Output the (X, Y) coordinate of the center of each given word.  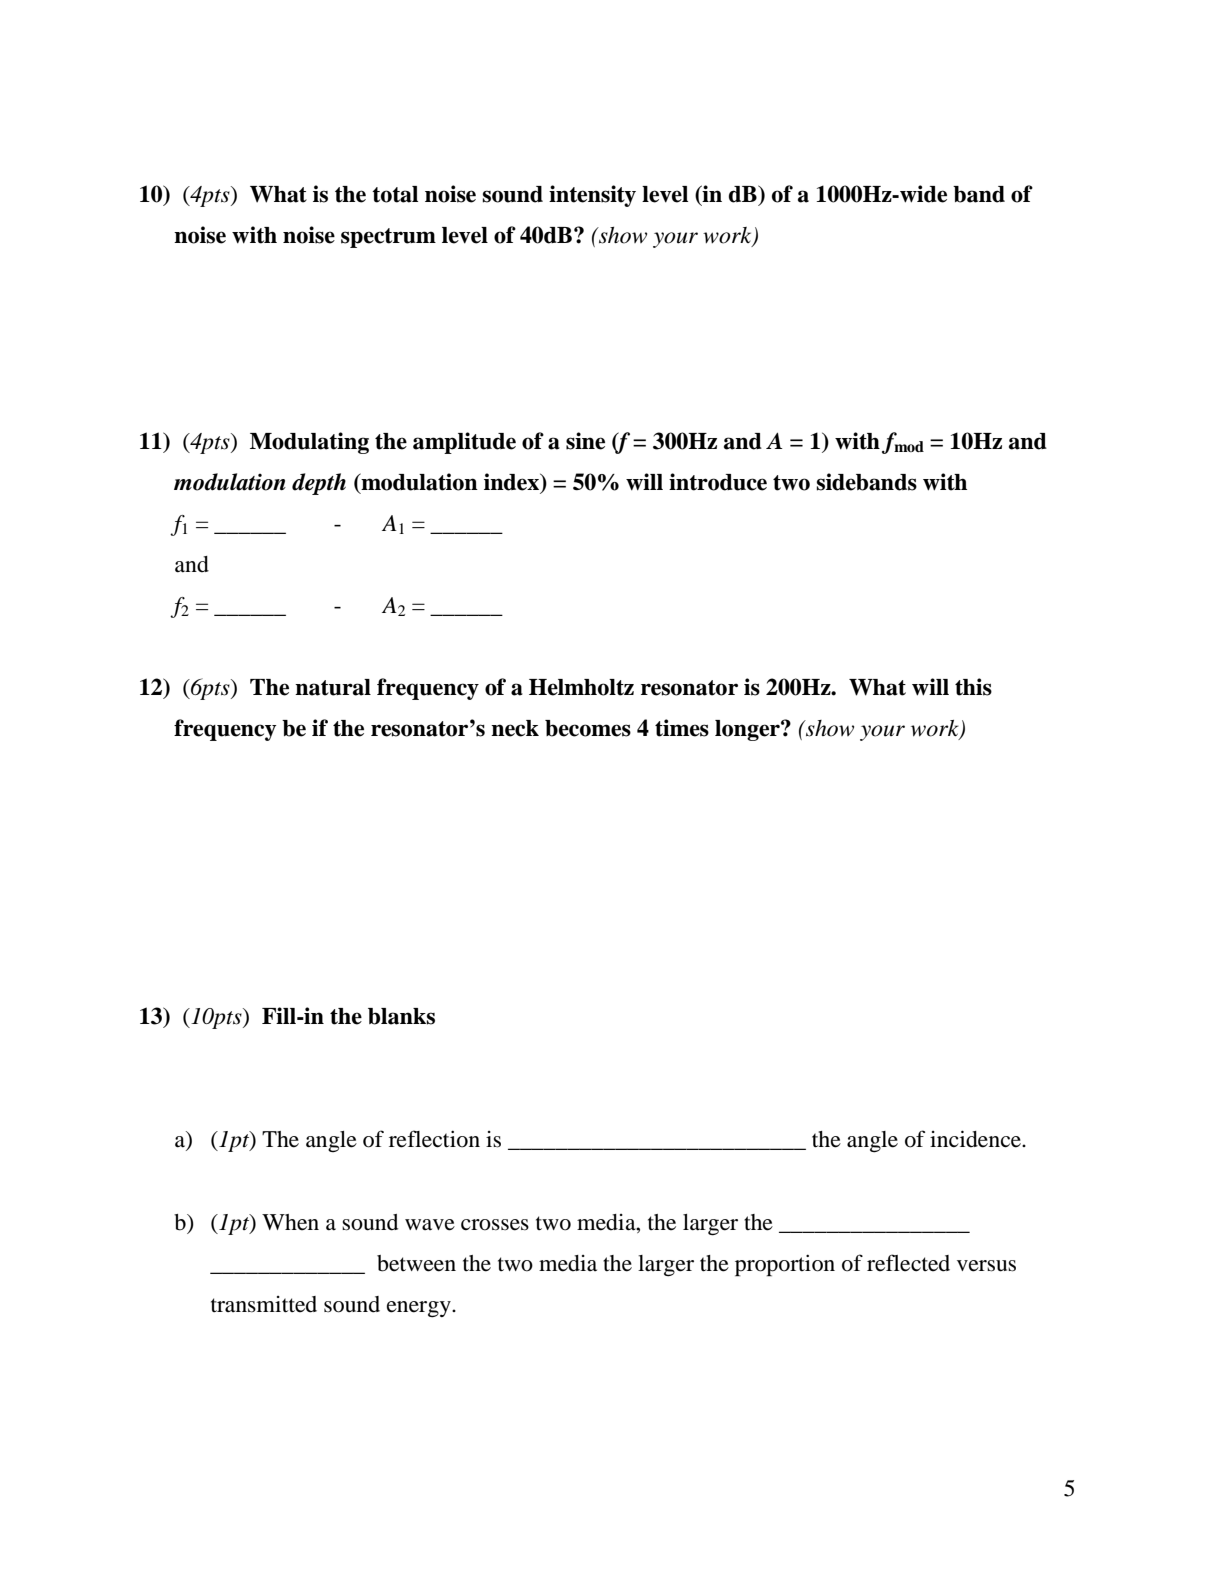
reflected (908, 1263)
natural (333, 687)
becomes (588, 728)
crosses (495, 1225)
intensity (592, 196)
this (973, 687)
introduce (718, 482)
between (416, 1263)
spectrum (388, 238)
